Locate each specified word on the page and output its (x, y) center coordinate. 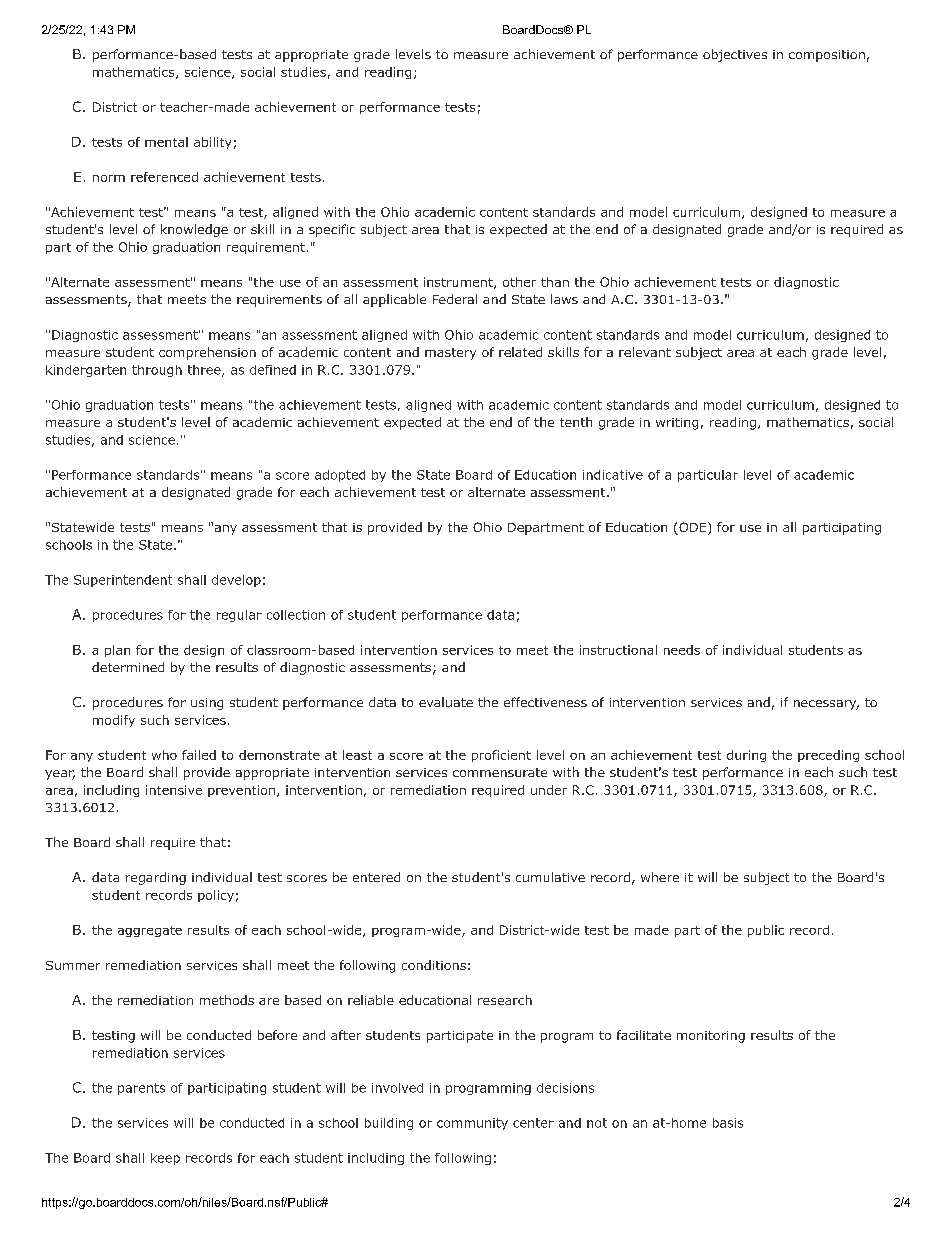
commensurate (500, 772)
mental (166, 142)
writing (677, 424)
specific (332, 230)
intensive (174, 790)
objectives (735, 55)
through (157, 371)
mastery (450, 354)
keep (165, 1159)
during (746, 756)
